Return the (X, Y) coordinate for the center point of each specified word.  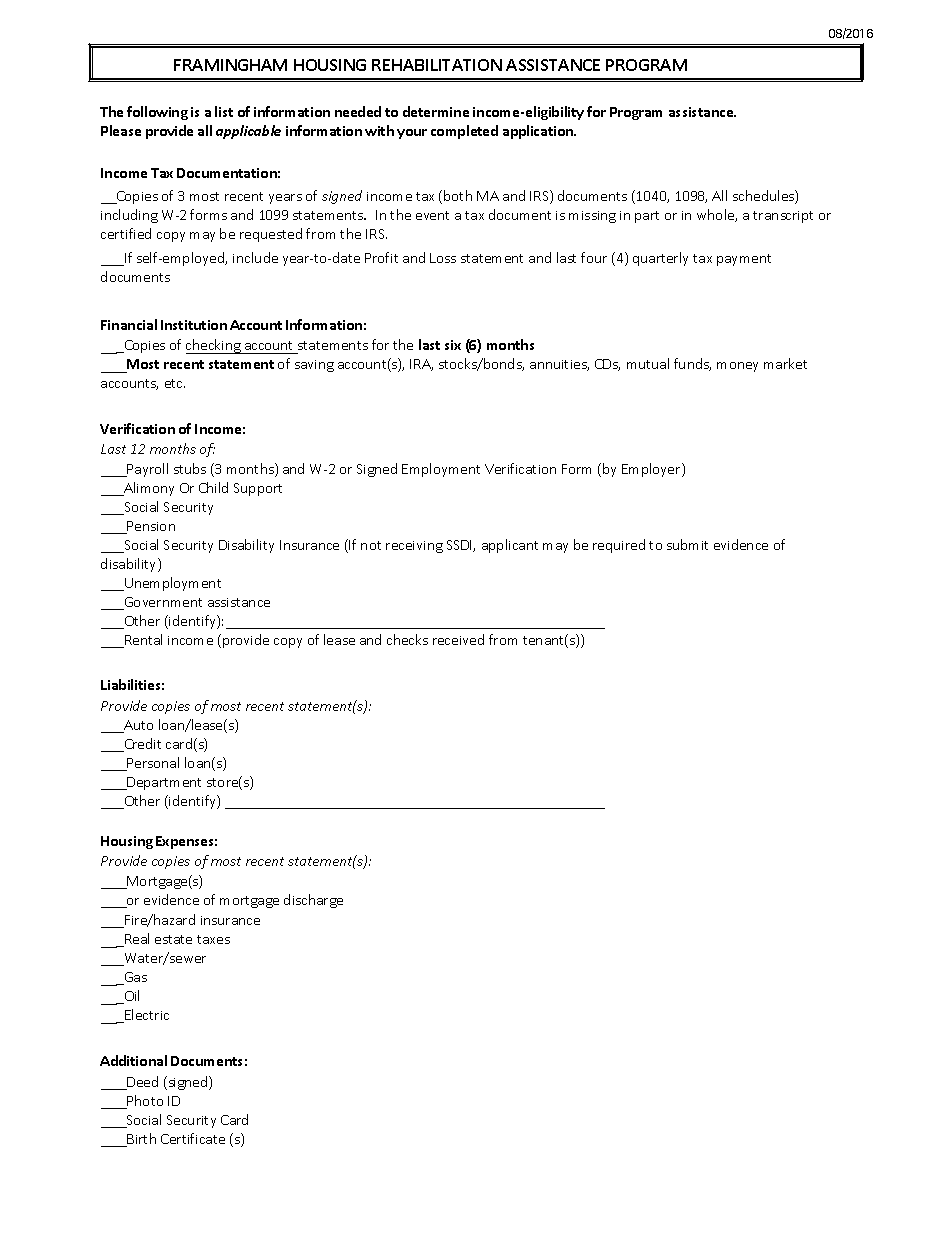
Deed (141, 1083)
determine (436, 111)
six (453, 345)
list (224, 111)
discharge (313, 901)
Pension (150, 527)
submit (687, 544)
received (458, 639)
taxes (213, 939)
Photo (144, 1102)
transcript (783, 217)
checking (214, 346)
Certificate (193, 1138)
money (737, 367)
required (619, 546)
